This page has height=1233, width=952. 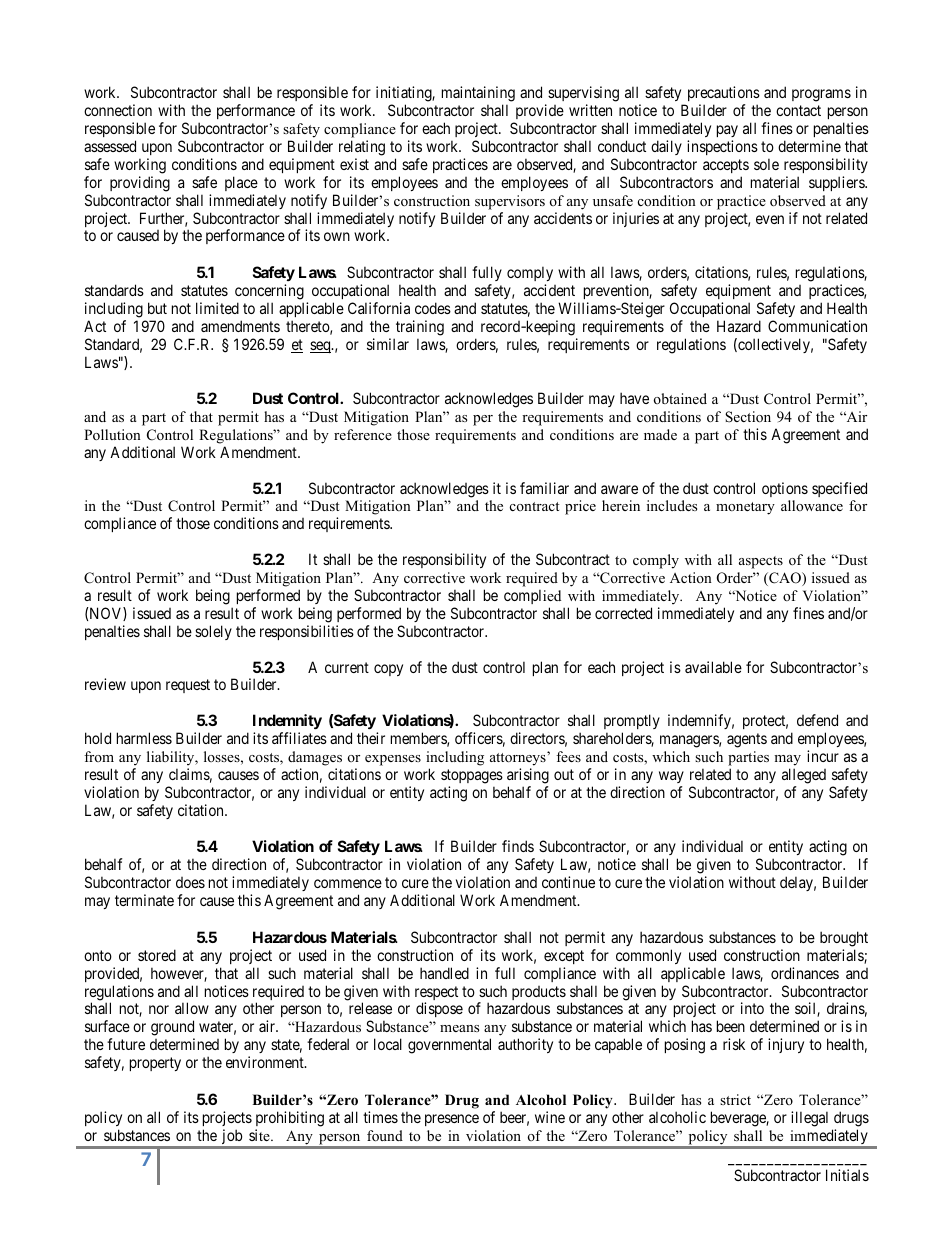 I want to click on maintaining, so click(x=478, y=94).
